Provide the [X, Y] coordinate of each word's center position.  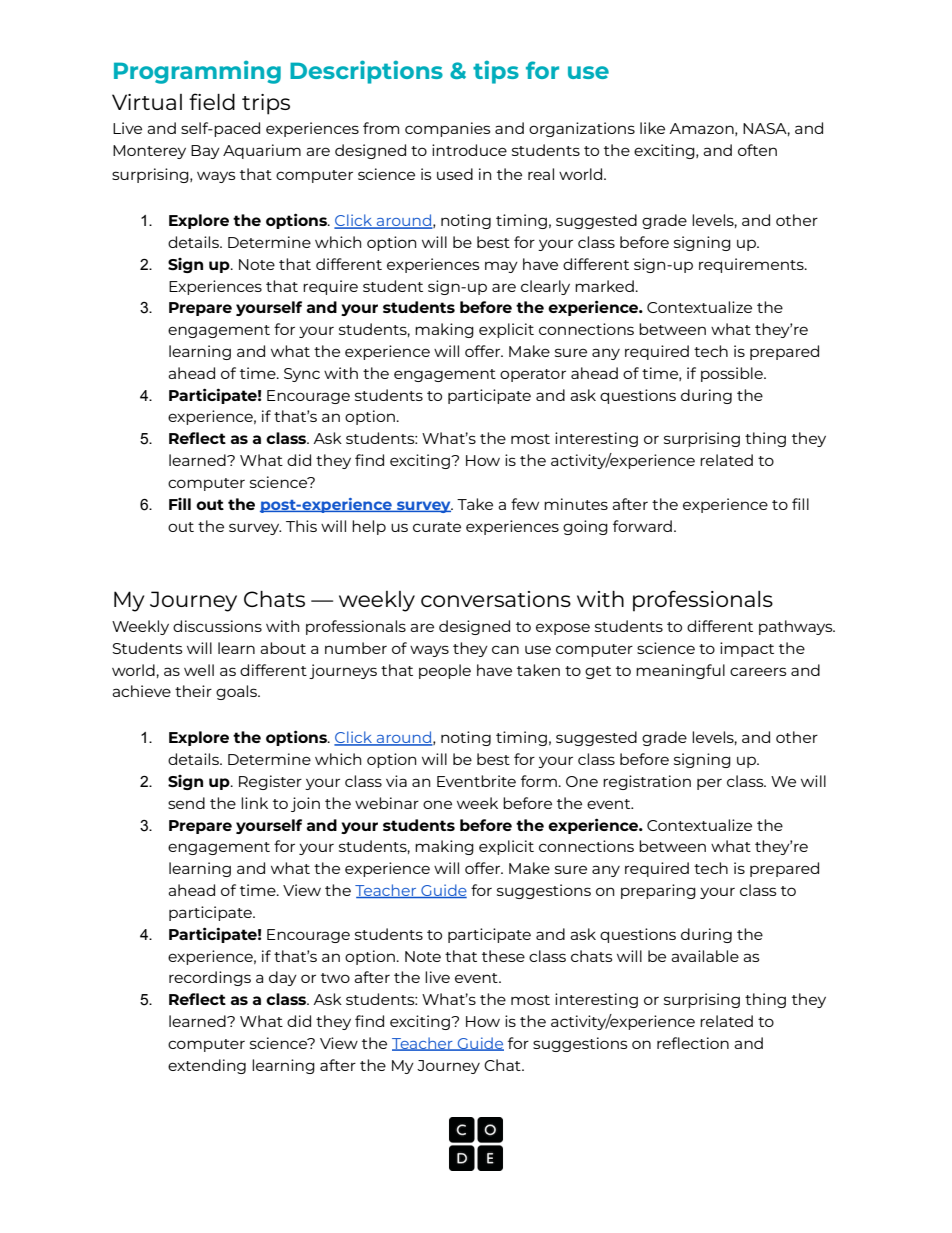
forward [642, 526]
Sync [302, 375]
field [212, 101]
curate [437, 527]
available [705, 956]
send [186, 803]
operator [533, 375]
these [503, 956]
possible [733, 374]
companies [448, 129]
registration [647, 782]
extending [207, 1066]
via [396, 781]
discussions [217, 626]
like [652, 128]
